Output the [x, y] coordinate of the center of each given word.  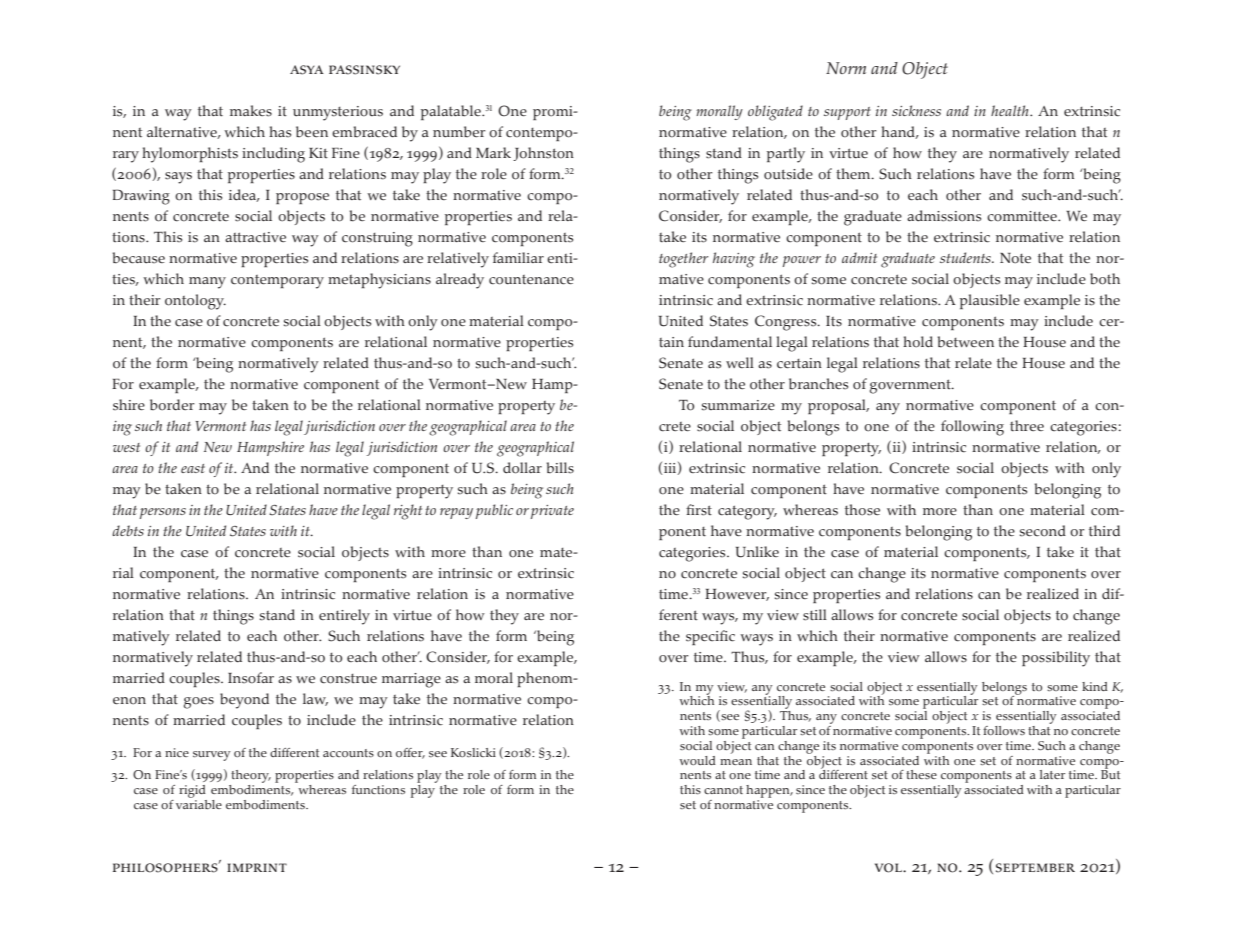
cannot [723, 790]
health [1011, 110]
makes [251, 111]
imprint [257, 867]
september [1035, 868]
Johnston [543, 154]
